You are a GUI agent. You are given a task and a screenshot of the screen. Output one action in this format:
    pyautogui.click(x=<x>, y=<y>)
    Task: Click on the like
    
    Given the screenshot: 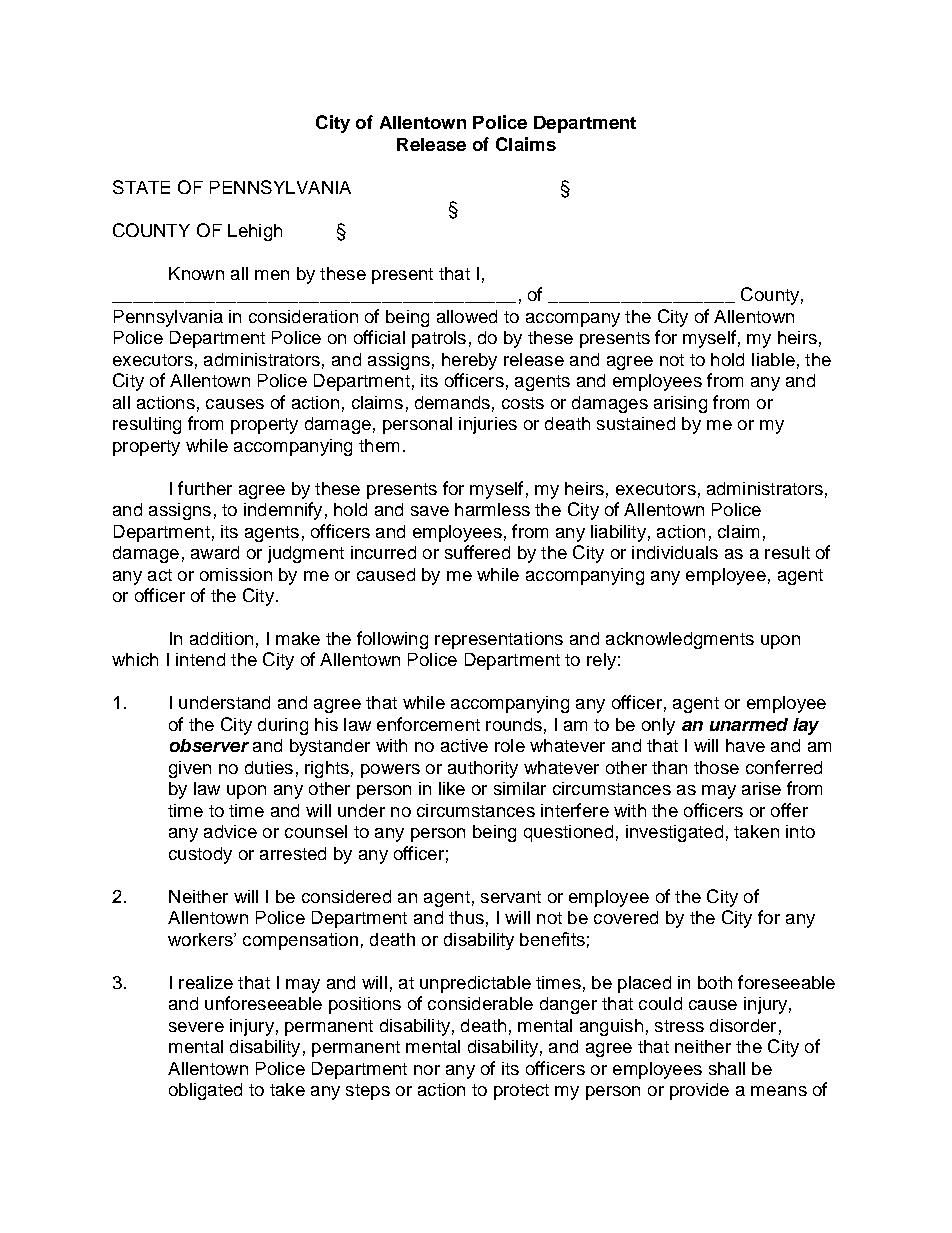 What is the action you would take?
    pyautogui.click(x=452, y=788)
